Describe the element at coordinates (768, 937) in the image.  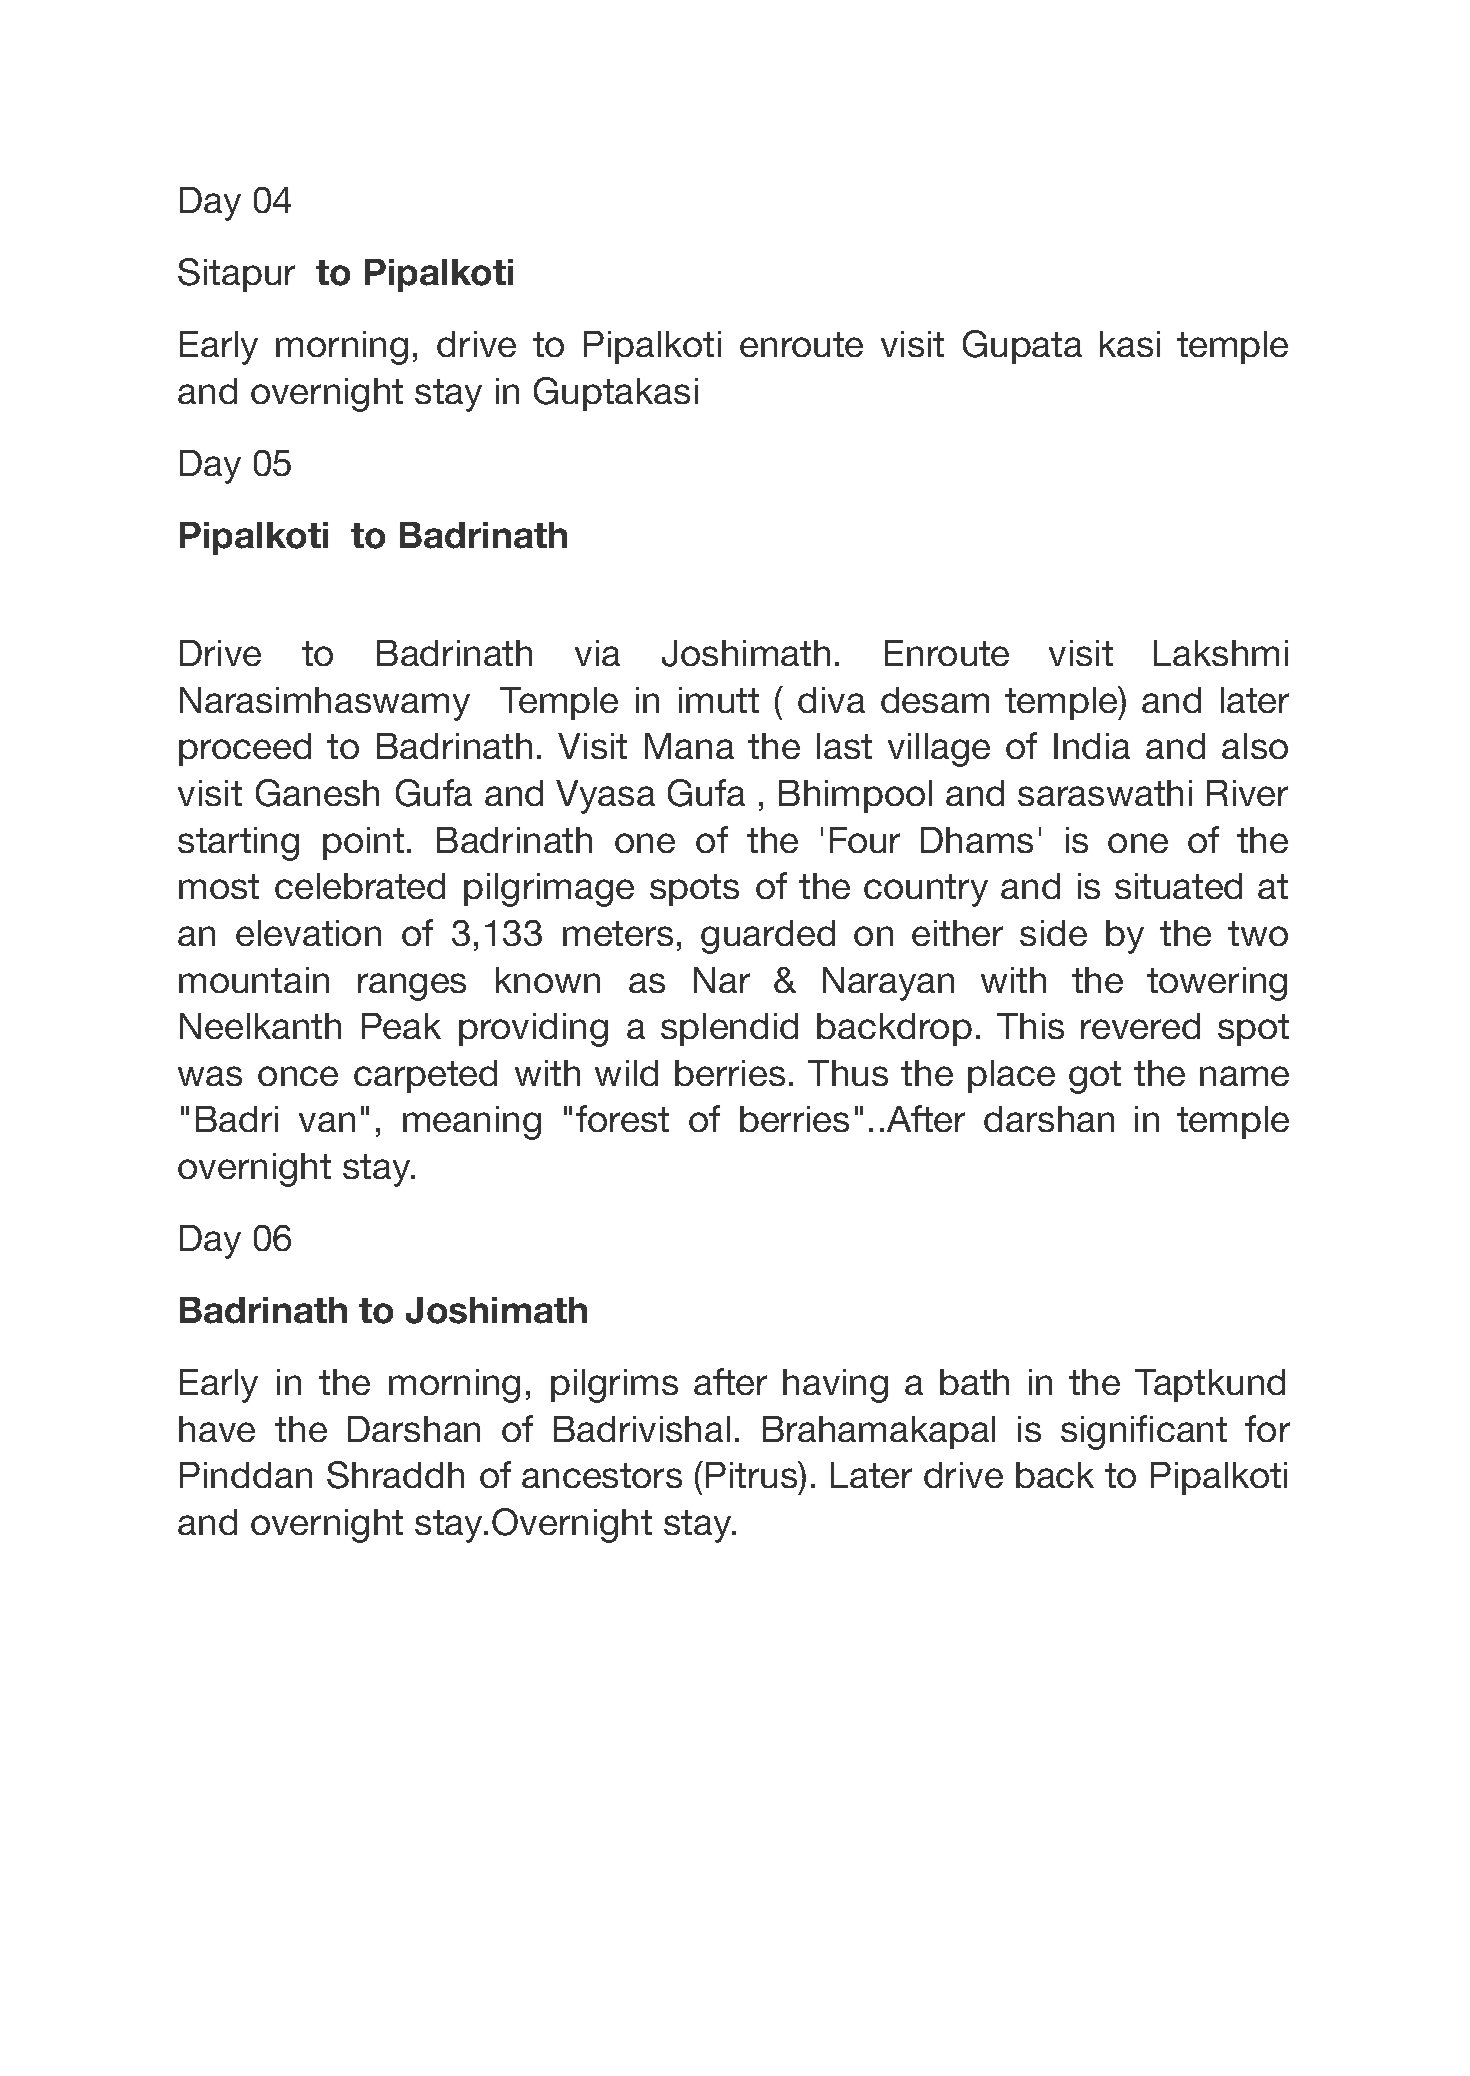
I see `guarded` at that location.
